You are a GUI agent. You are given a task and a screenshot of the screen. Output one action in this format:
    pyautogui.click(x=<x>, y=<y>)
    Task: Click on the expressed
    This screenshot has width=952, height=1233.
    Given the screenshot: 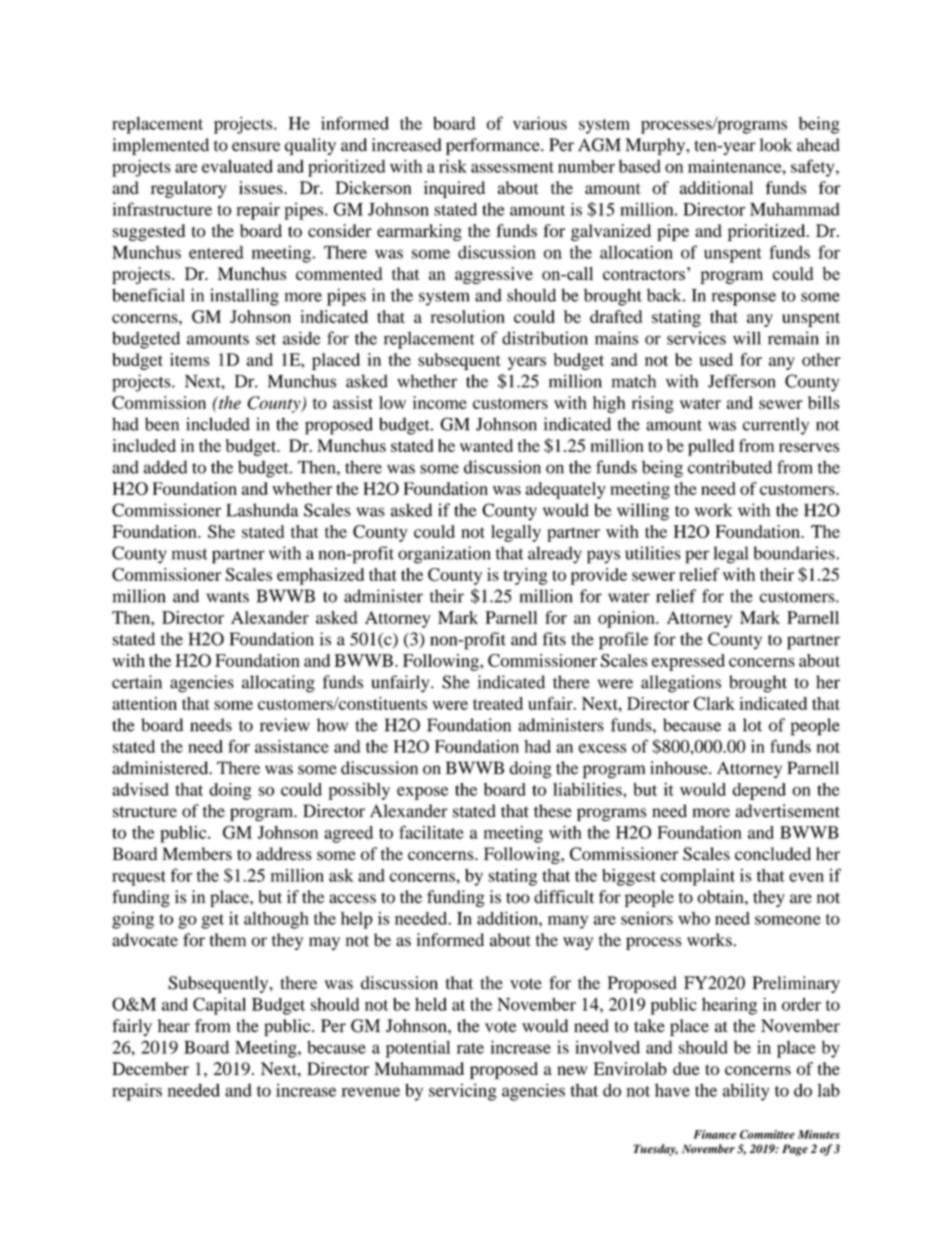 What is the action you would take?
    pyautogui.click(x=688, y=662)
